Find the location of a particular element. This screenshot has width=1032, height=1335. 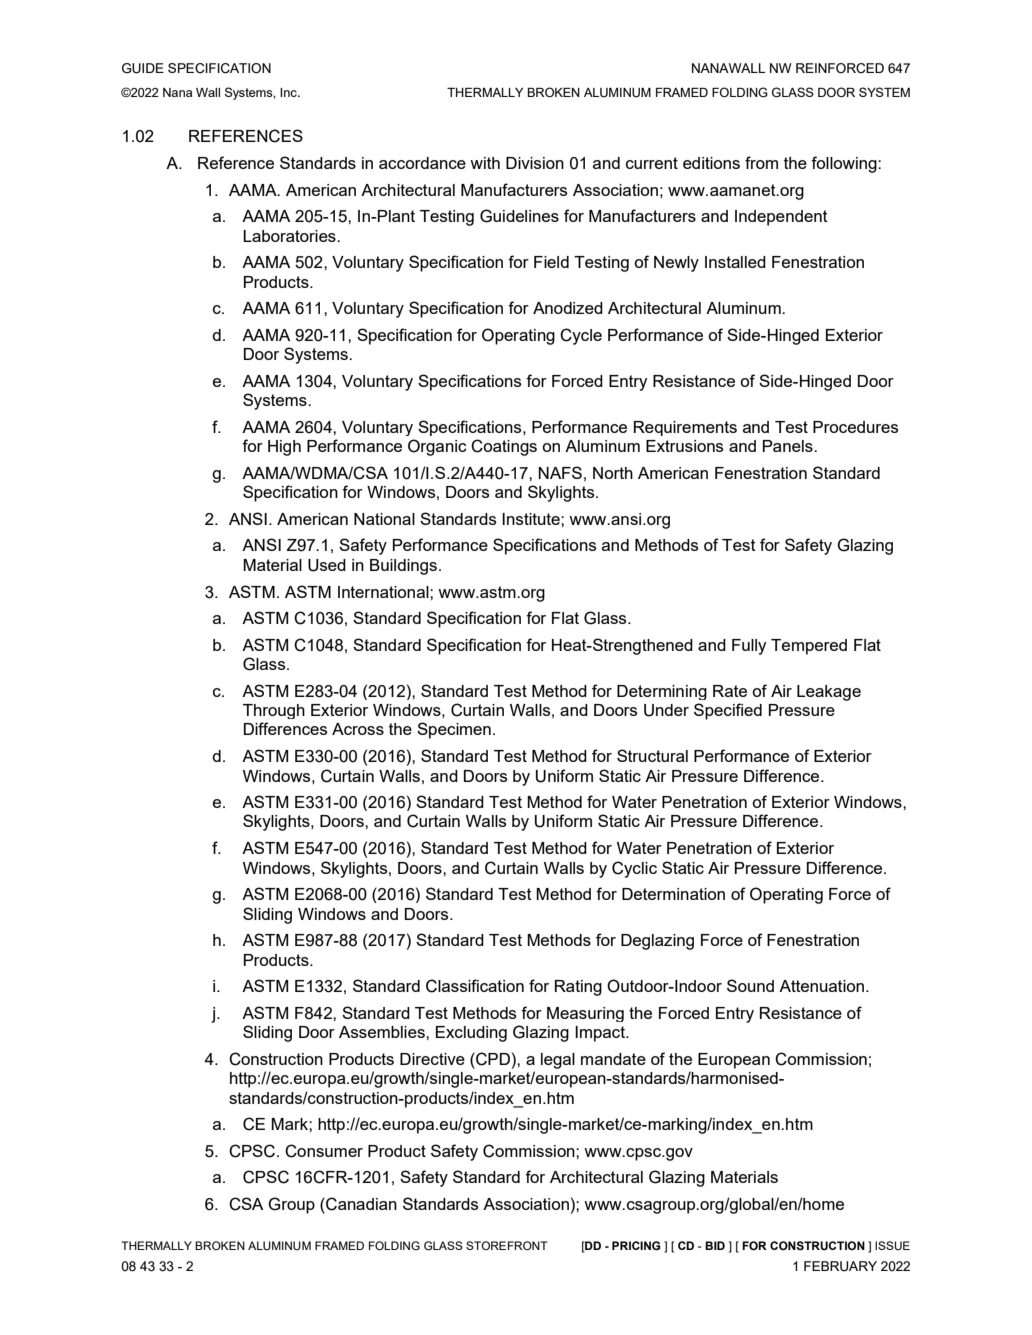

Attenuation is located at coordinates (823, 986).
